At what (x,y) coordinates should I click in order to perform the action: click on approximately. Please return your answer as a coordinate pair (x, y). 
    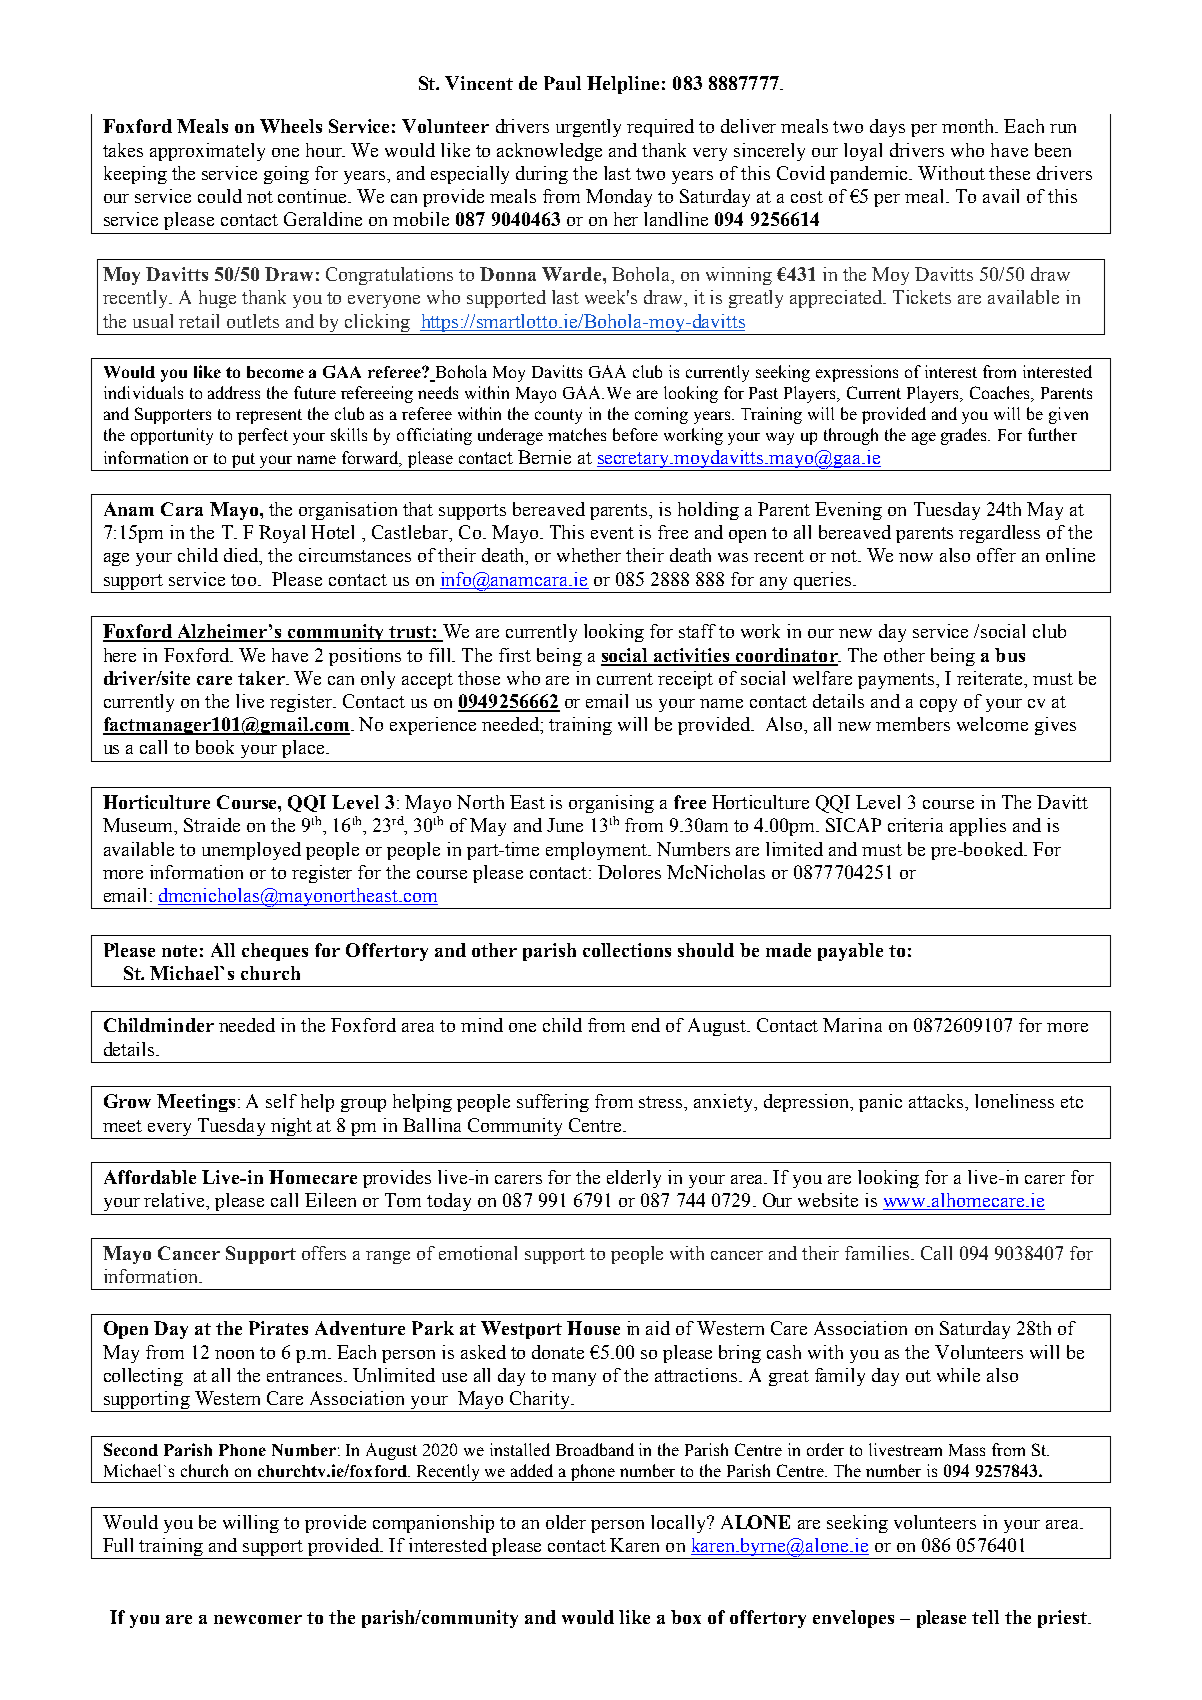
    Looking at the image, I should click on (207, 152).
